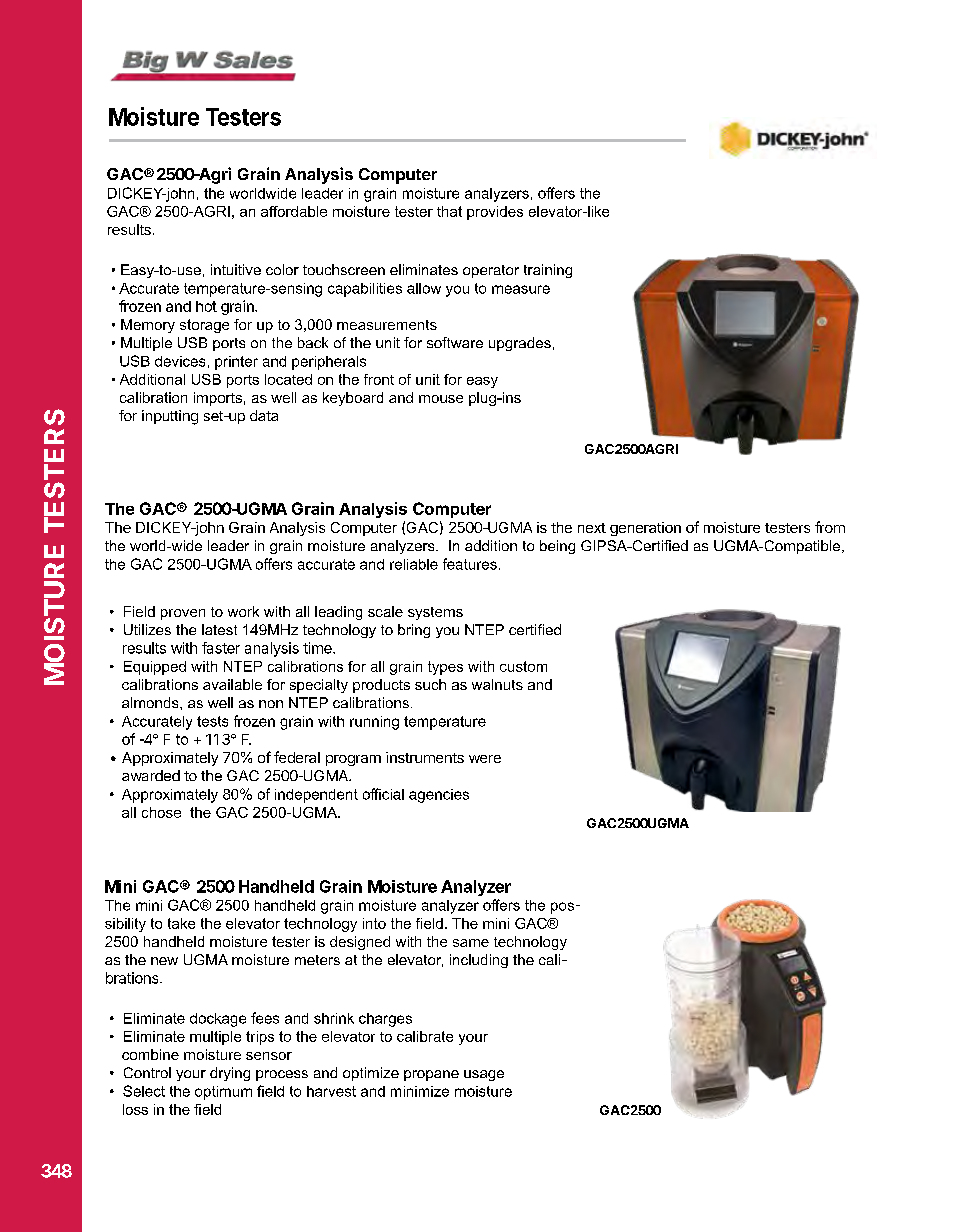 The height and width of the screenshot is (1232, 958). What do you see at coordinates (431, 1075) in the screenshot?
I see `propane` at bounding box center [431, 1075].
